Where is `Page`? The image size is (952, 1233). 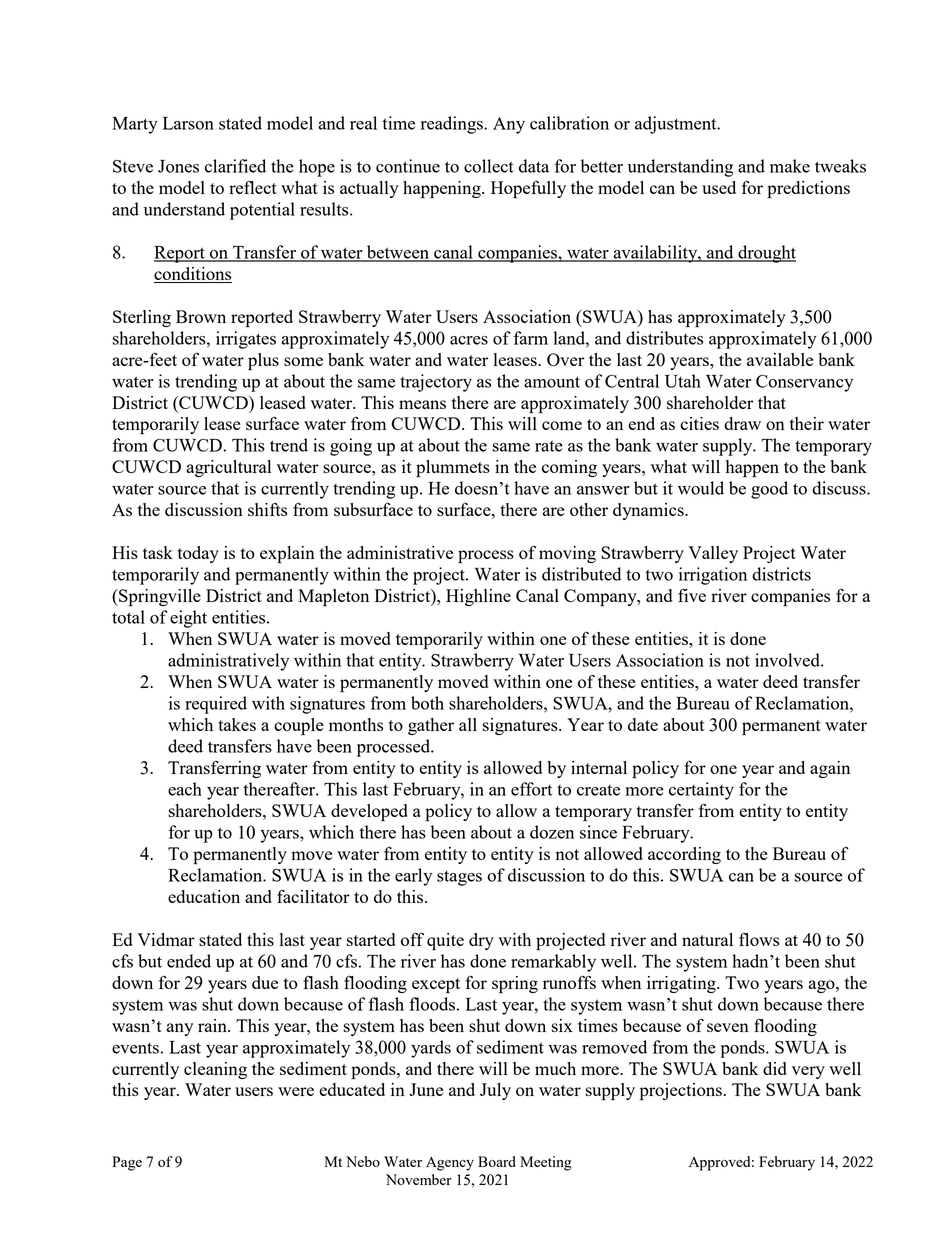 Page is located at coordinates (127, 1163).
